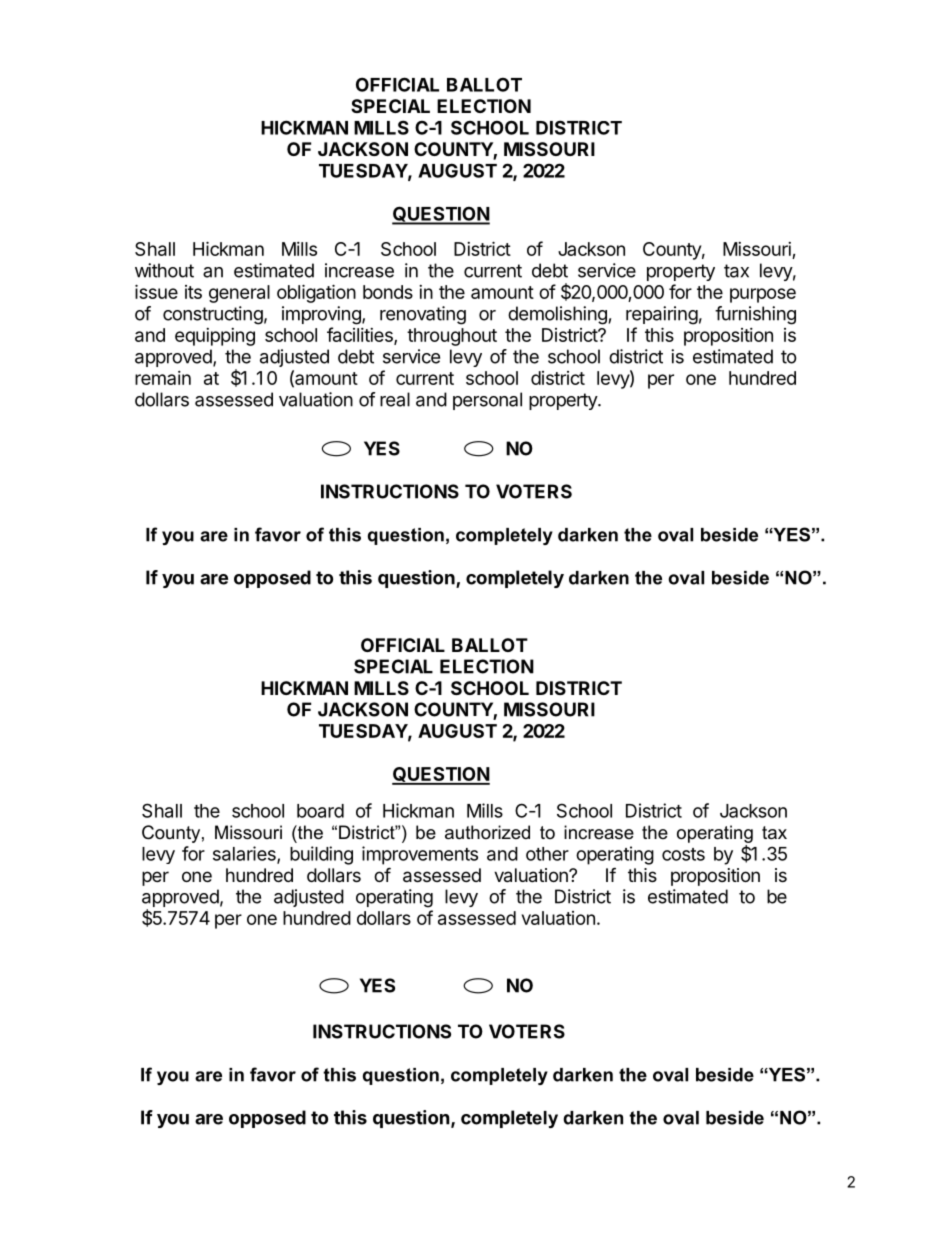 The height and width of the page is (1233, 952). What do you see at coordinates (487, 832) in the page?
I see `authorized` at bounding box center [487, 832].
